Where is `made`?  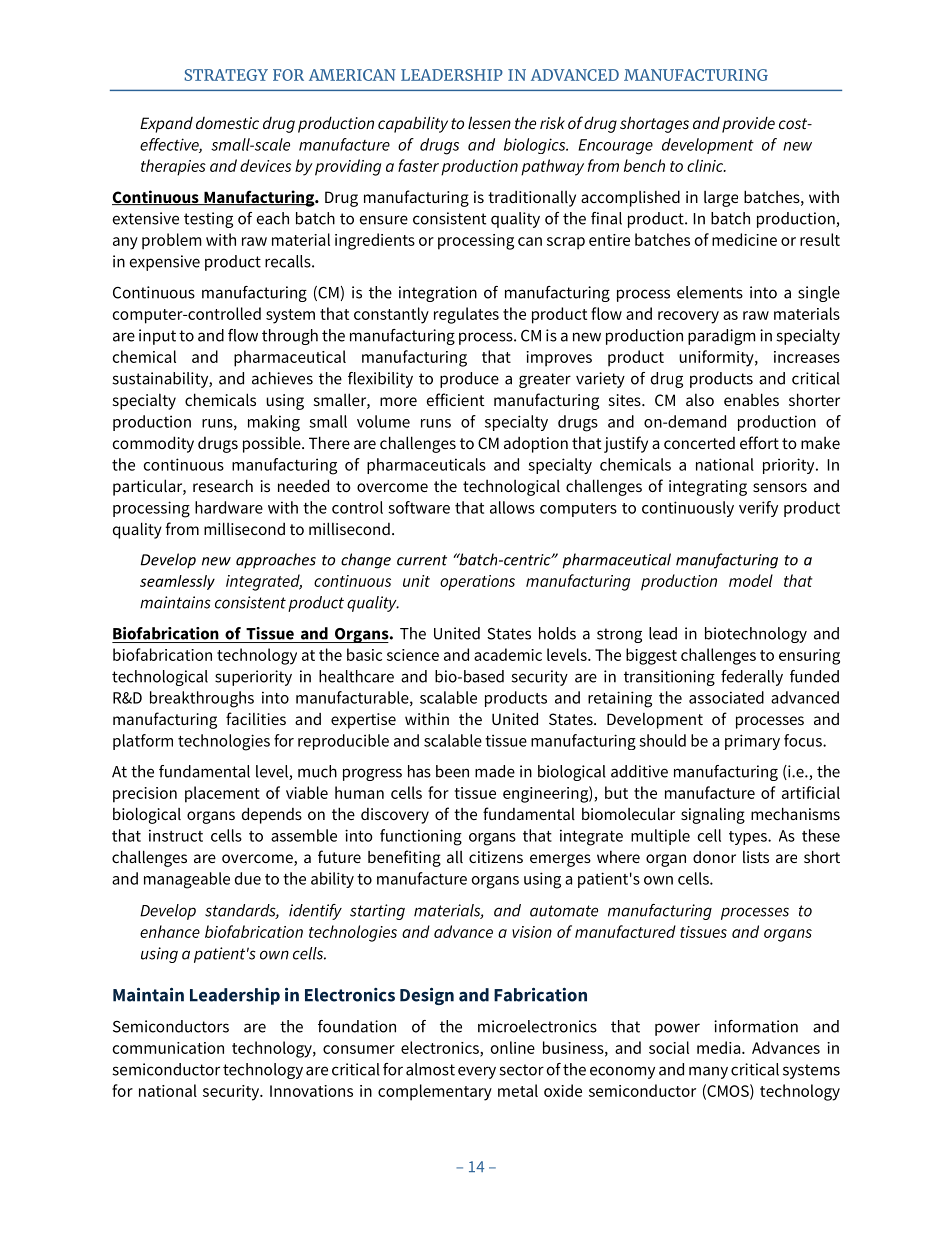 made is located at coordinates (495, 771).
